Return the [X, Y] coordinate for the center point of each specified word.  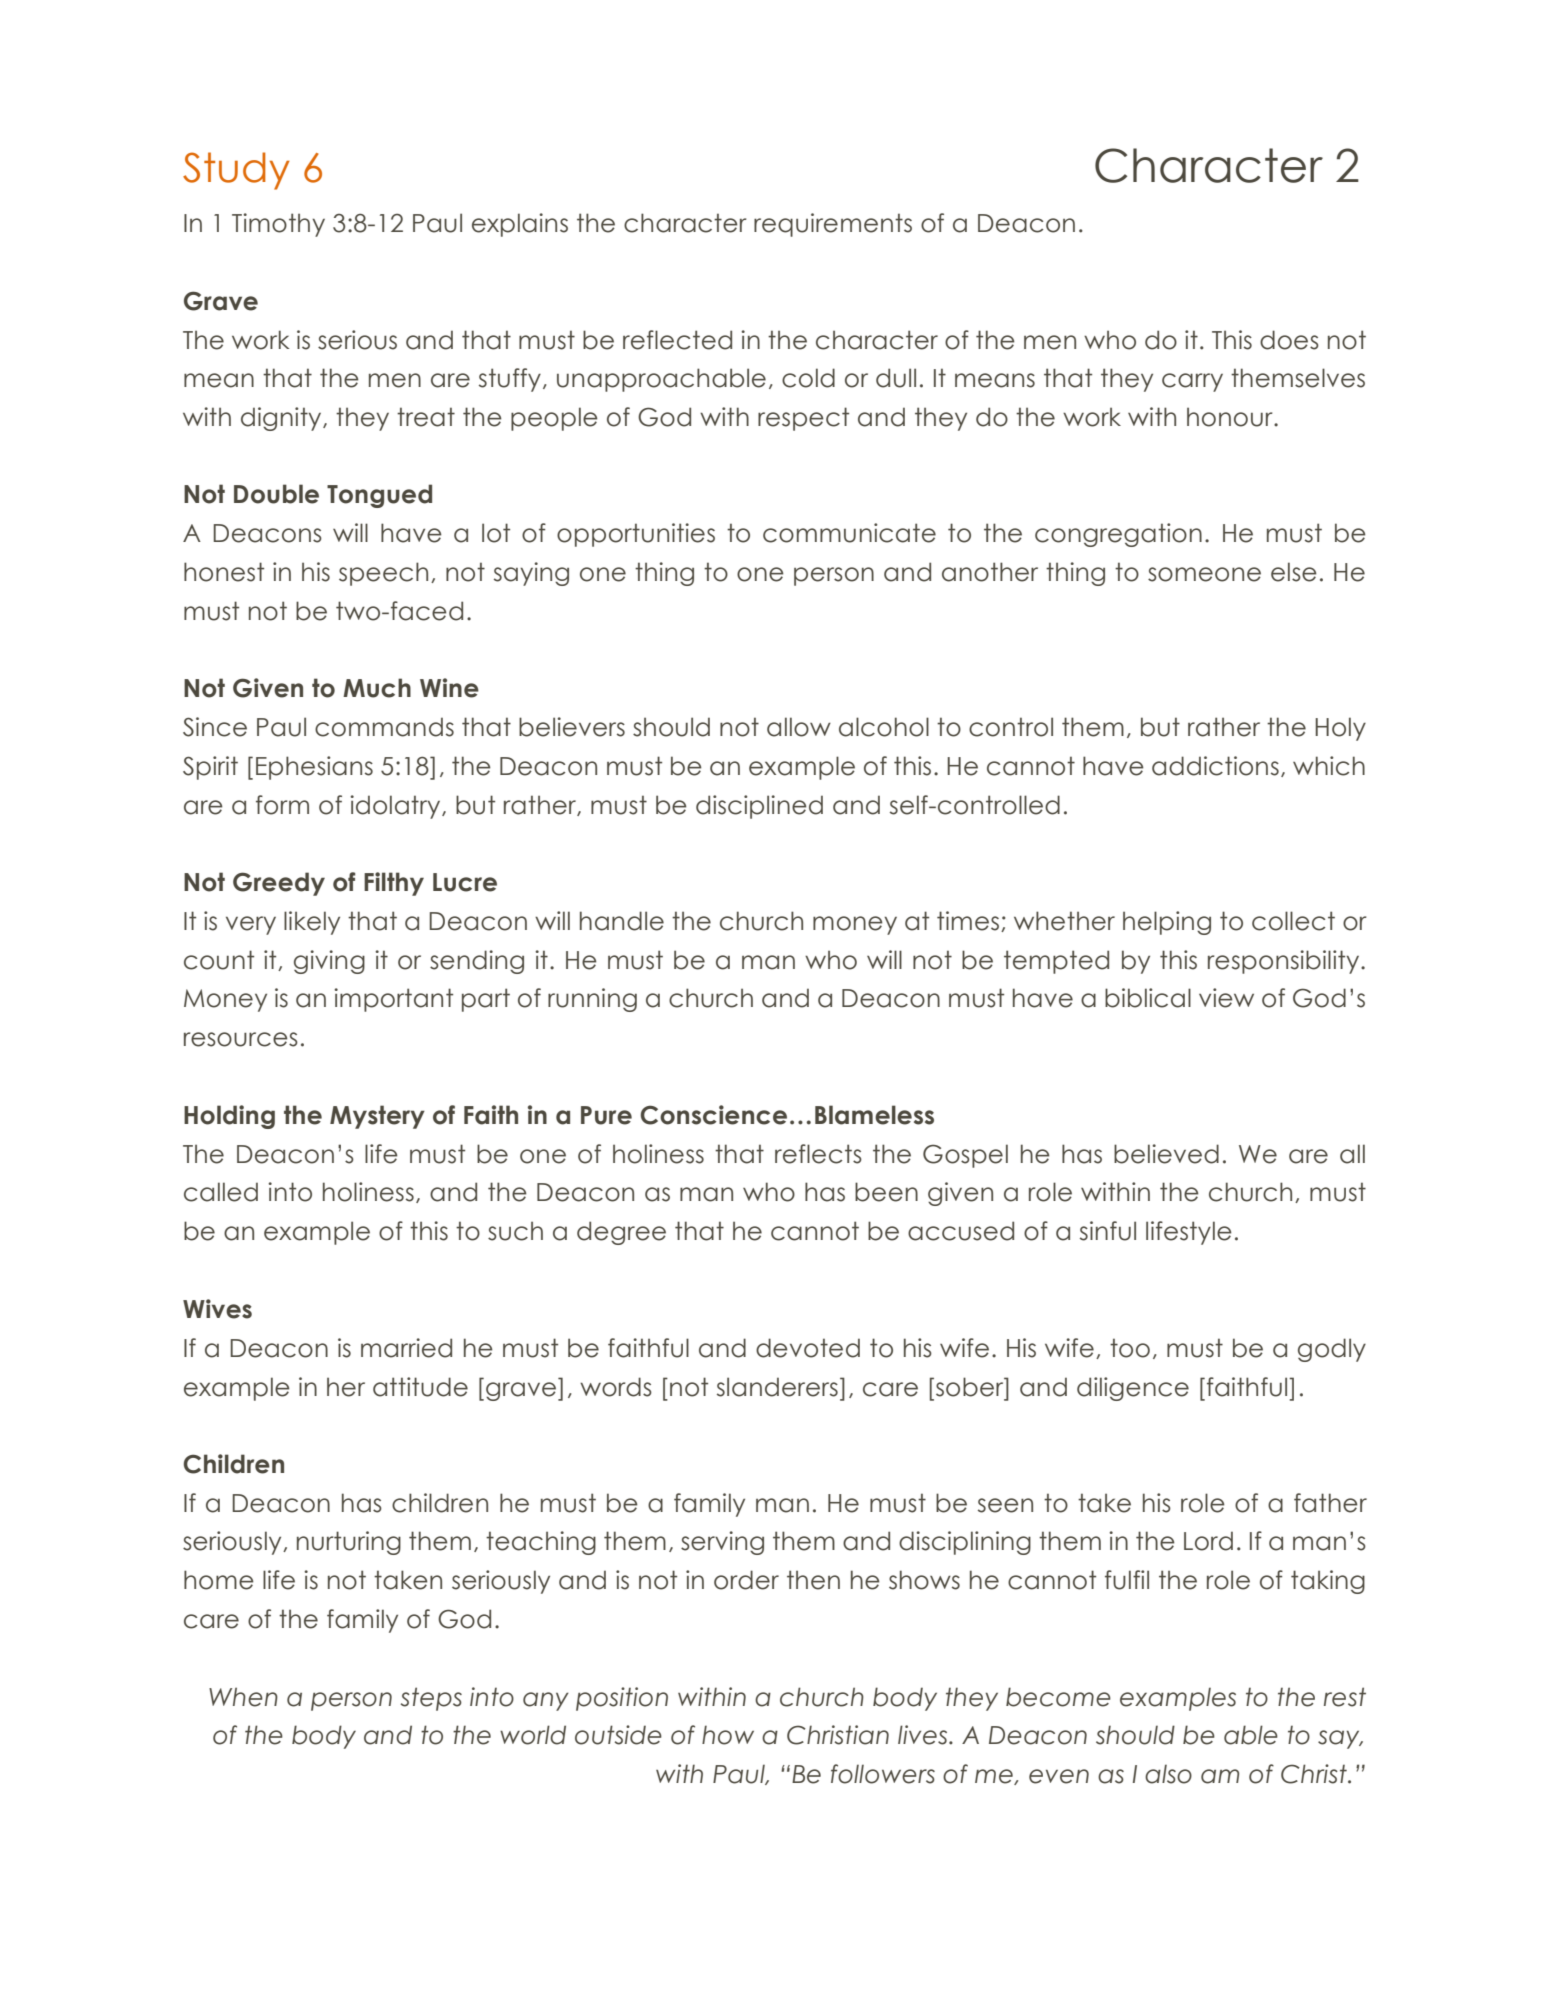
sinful [1108, 1231]
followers [883, 1774]
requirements [833, 225]
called [221, 1192]
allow [799, 727]
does [1289, 340]
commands [384, 727]
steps [431, 1699]
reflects [818, 1154]
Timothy [278, 225]
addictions [1215, 766]
